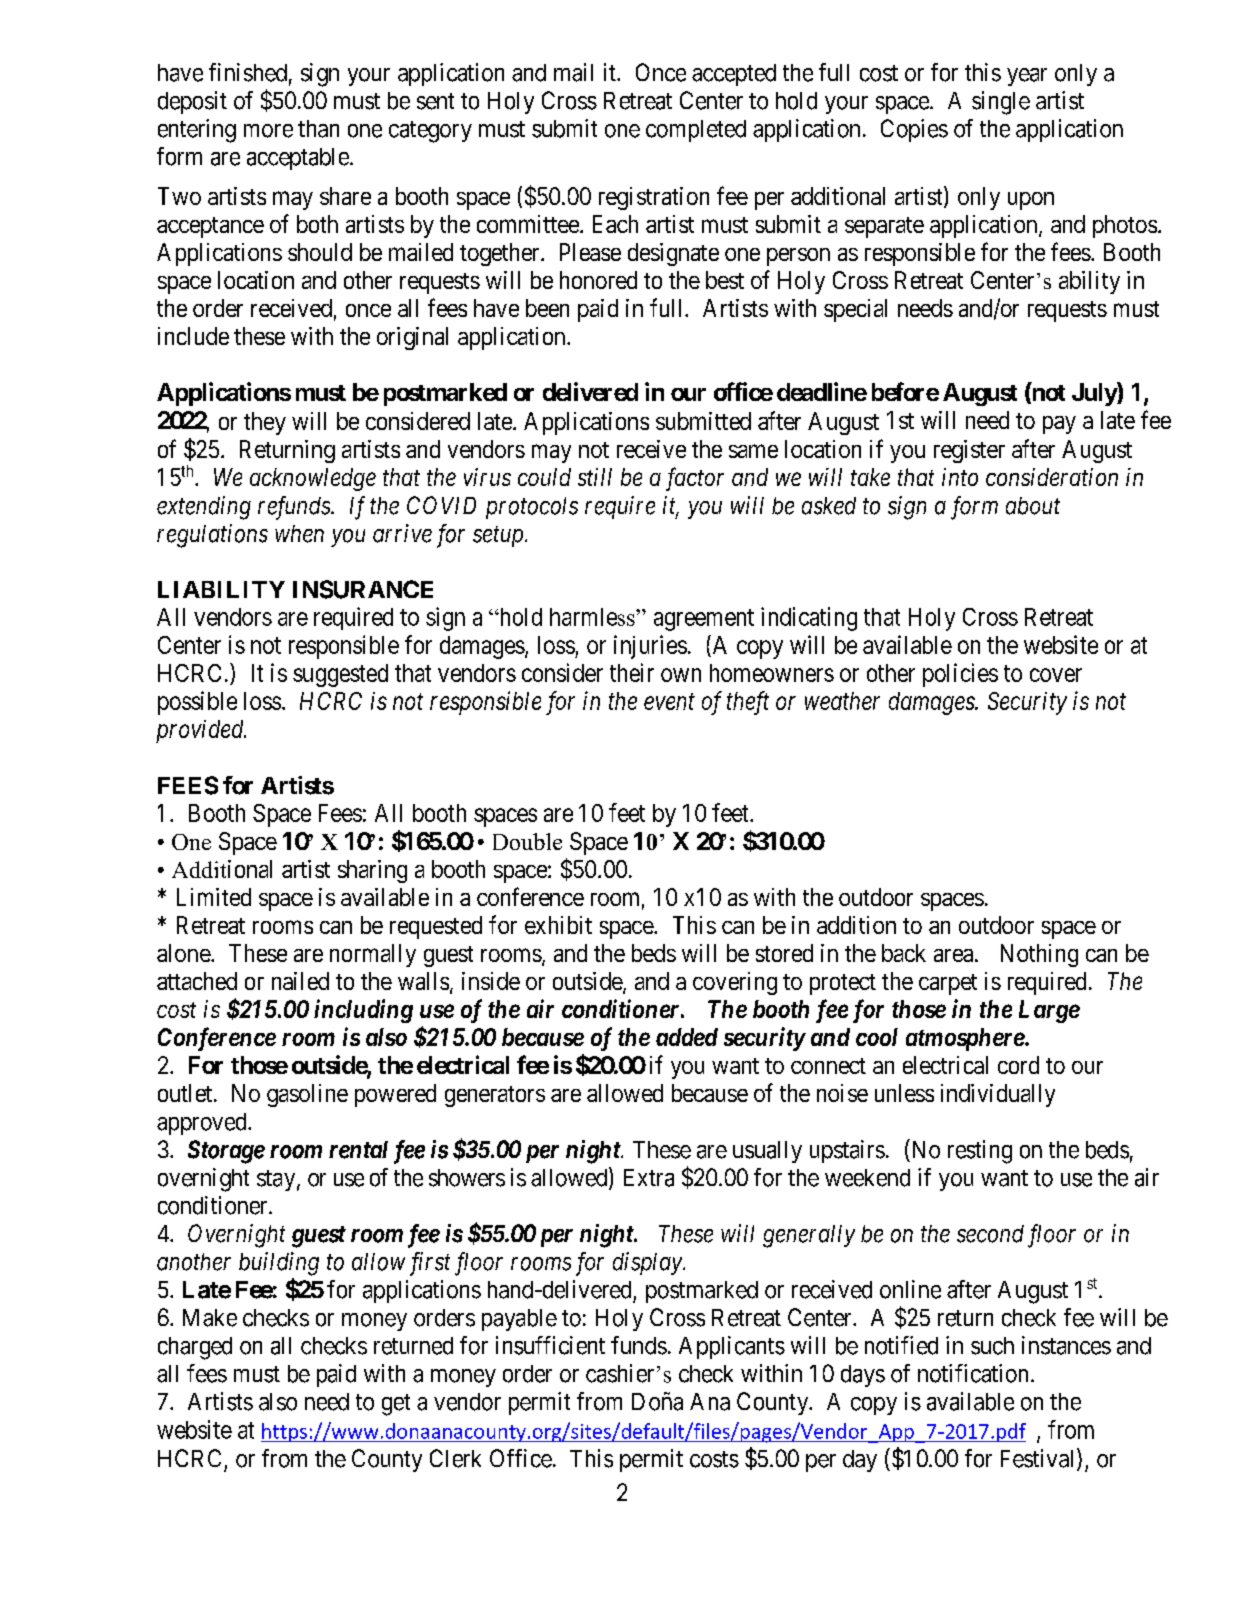 This screenshot has height=1608, width=1243. I want to click on policies, so click(960, 675).
